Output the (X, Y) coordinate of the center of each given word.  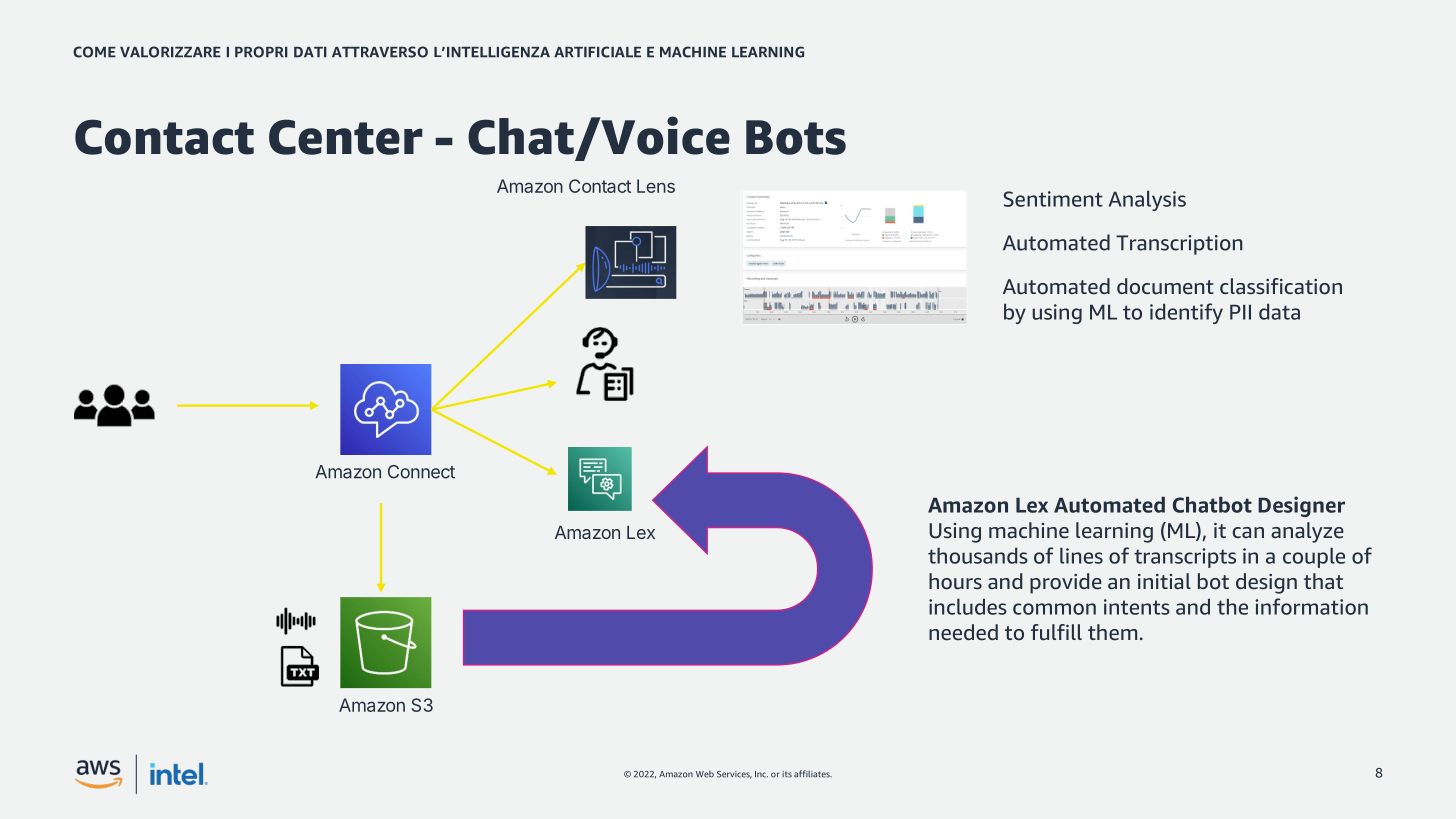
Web (705, 774)
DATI (310, 52)
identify (1186, 313)
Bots (796, 137)
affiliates (813, 774)
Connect (421, 472)
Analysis (1147, 200)
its (787, 774)
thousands (978, 555)
